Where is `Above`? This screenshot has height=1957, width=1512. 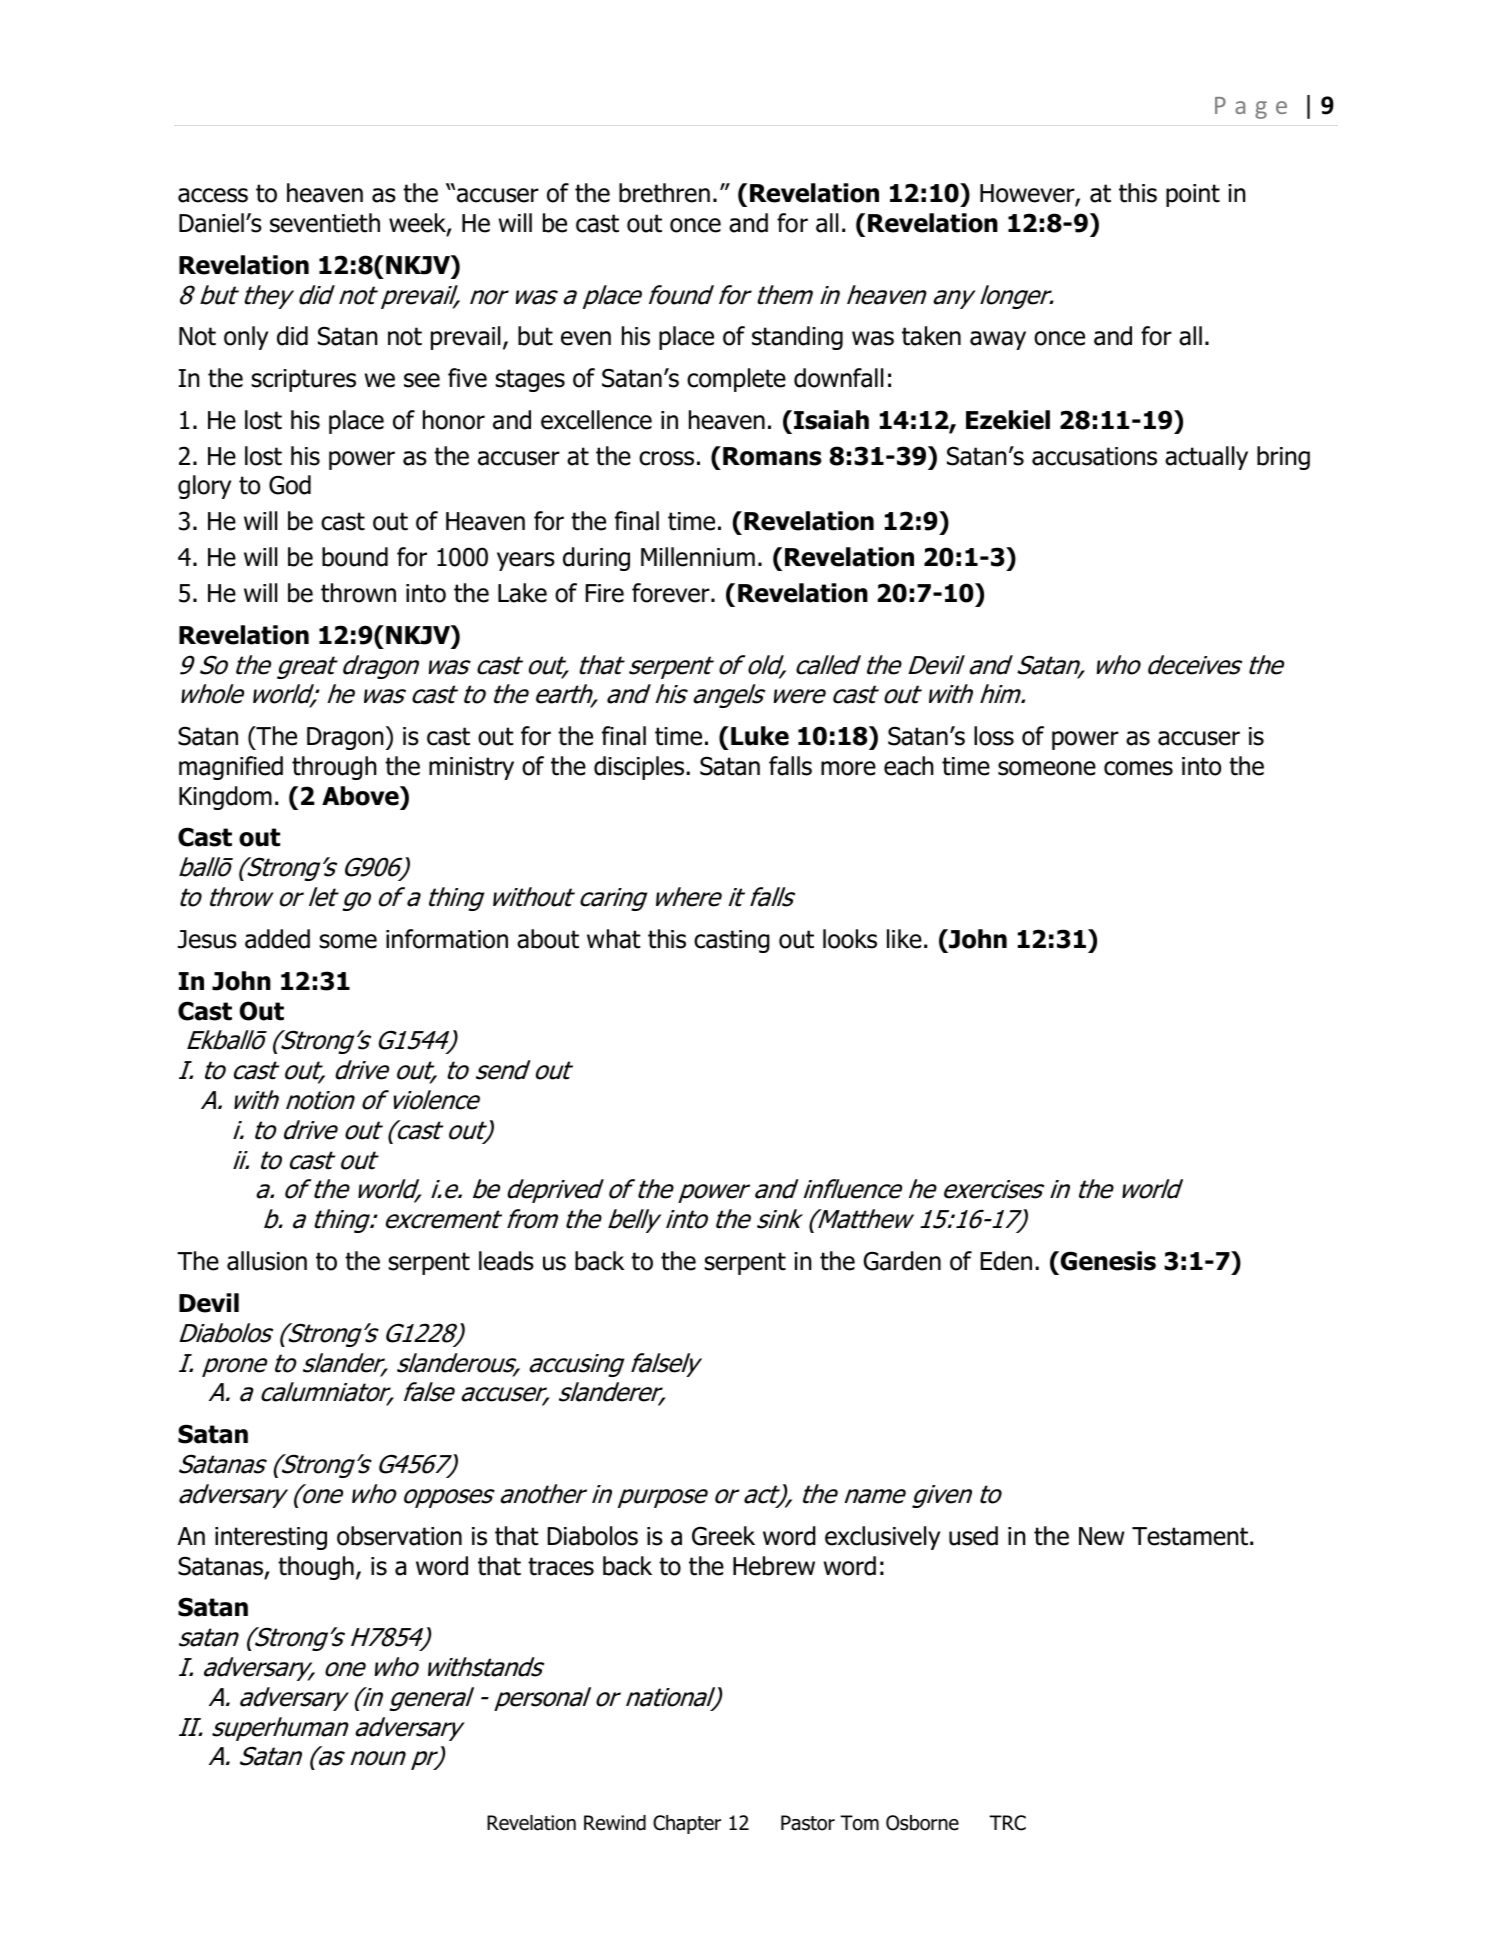 Above is located at coordinates (361, 796).
